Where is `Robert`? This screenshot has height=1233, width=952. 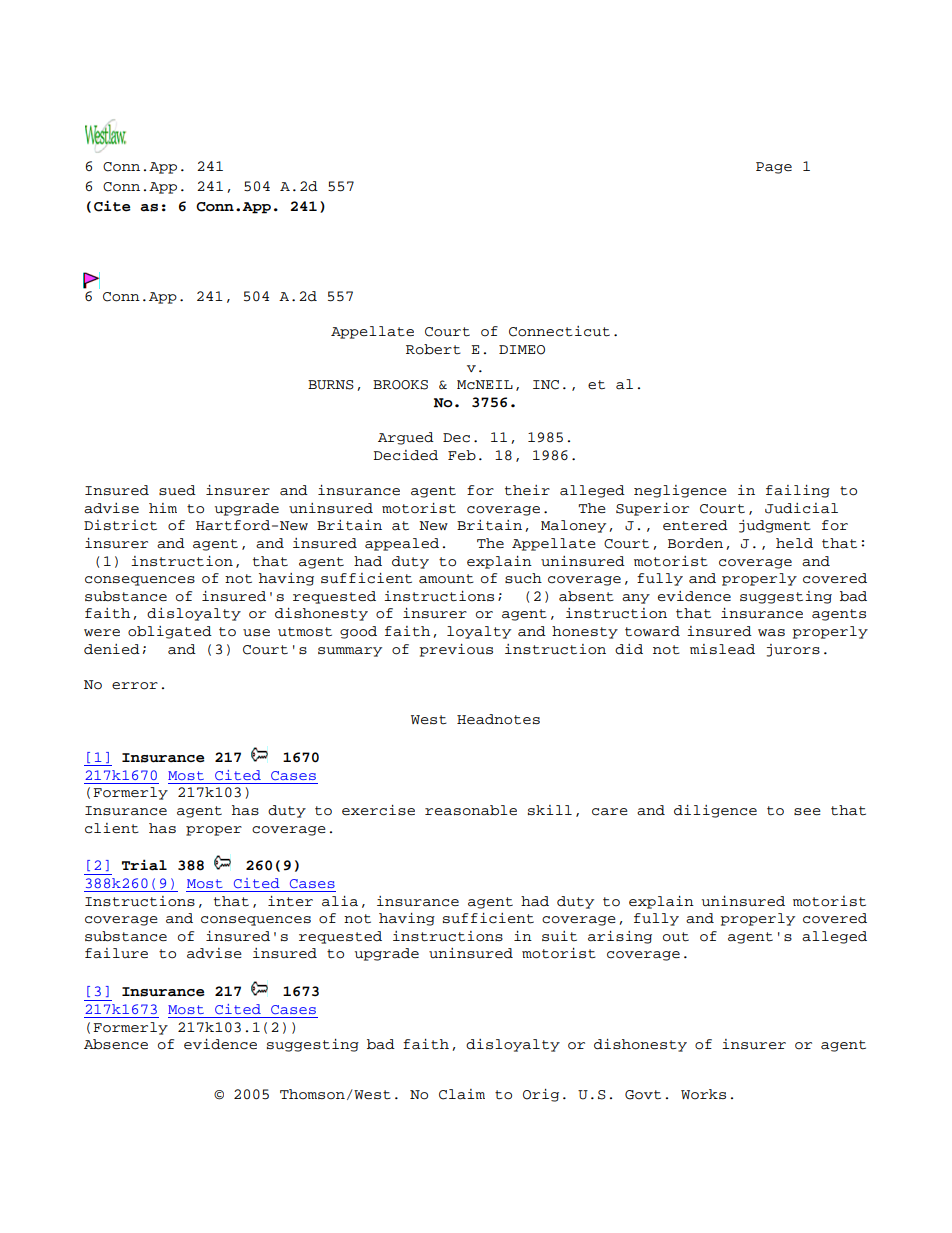 Robert is located at coordinates (433, 349).
